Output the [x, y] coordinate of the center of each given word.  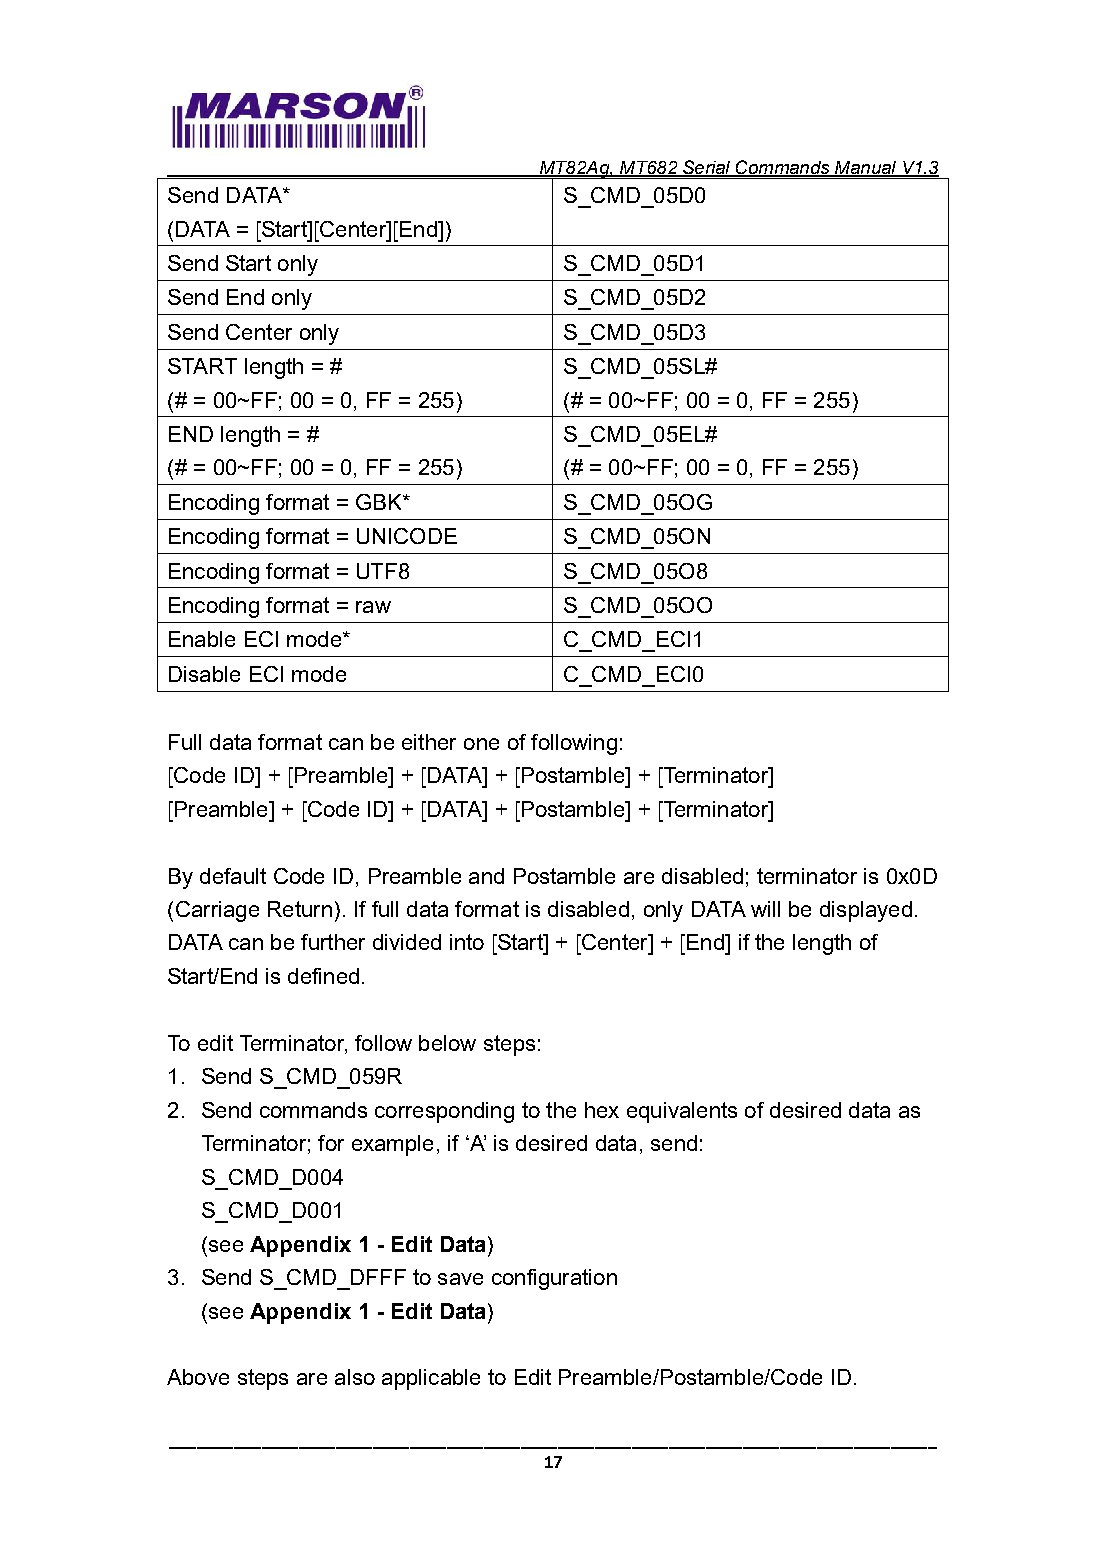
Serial [707, 168]
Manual [866, 168]
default [233, 876]
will [765, 909]
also [355, 1377]
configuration [554, 1279]
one [481, 744]
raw [373, 607]
